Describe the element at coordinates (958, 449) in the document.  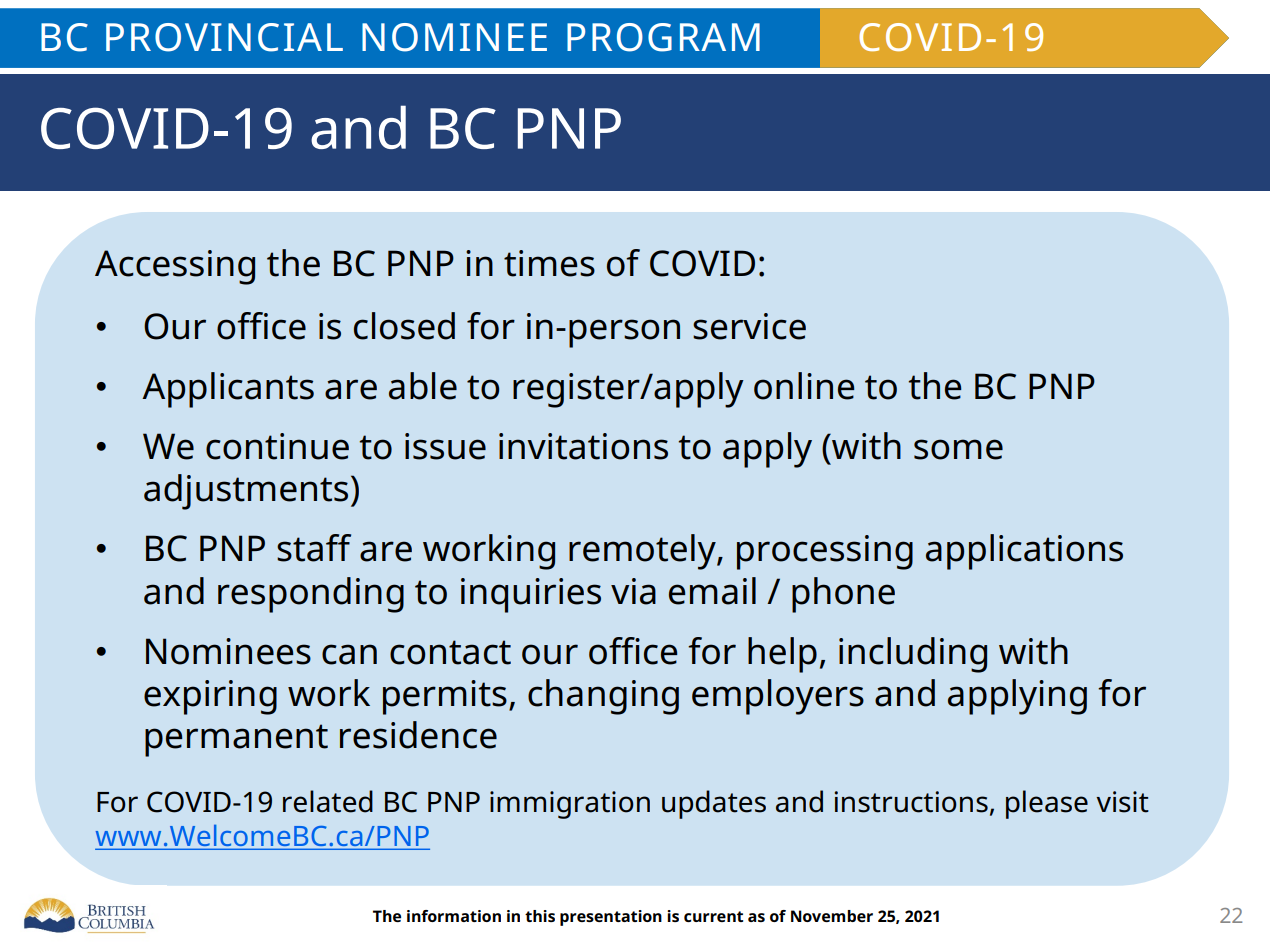
I see `some` at that location.
